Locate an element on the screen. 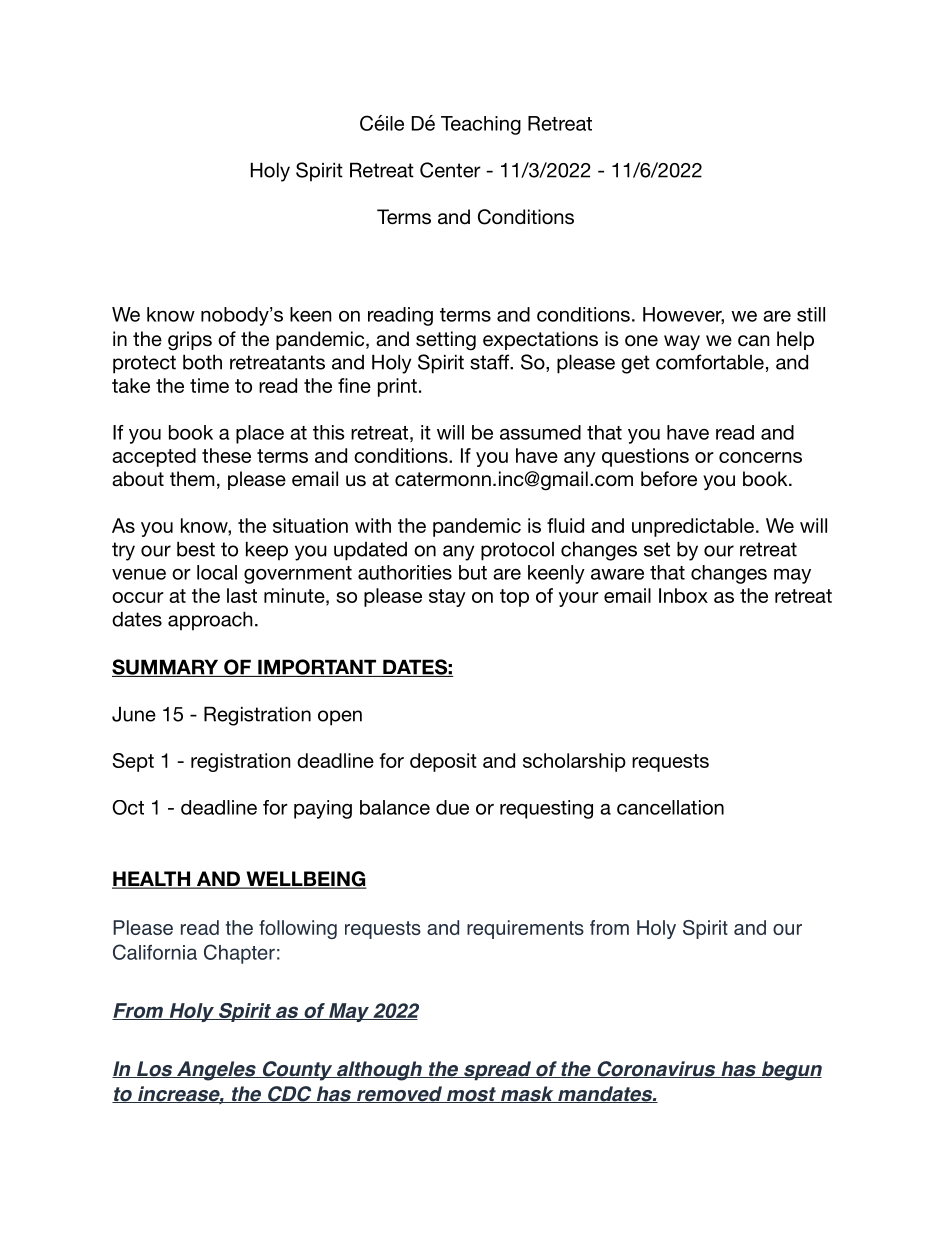 The image size is (952, 1233). deposit is located at coordinates (443, 762).
